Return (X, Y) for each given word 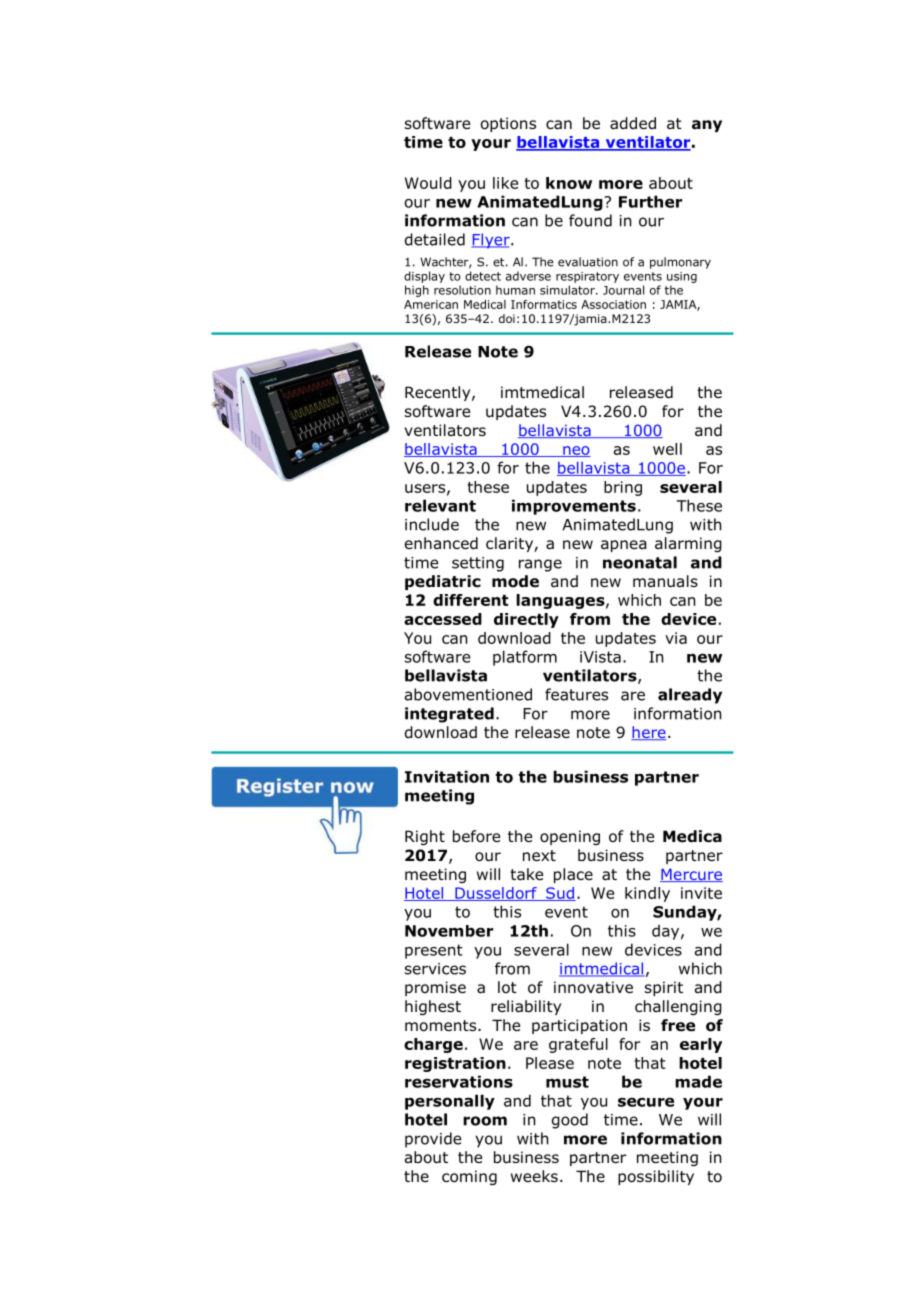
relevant (440, 505)
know (569, 183)
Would (428, 183)
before (476, 836)
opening (570, 837)
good (570, 1121)
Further (650, 201)
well (667, 449)
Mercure (691, 875)
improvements (574, 507)
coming (469, 1177)
